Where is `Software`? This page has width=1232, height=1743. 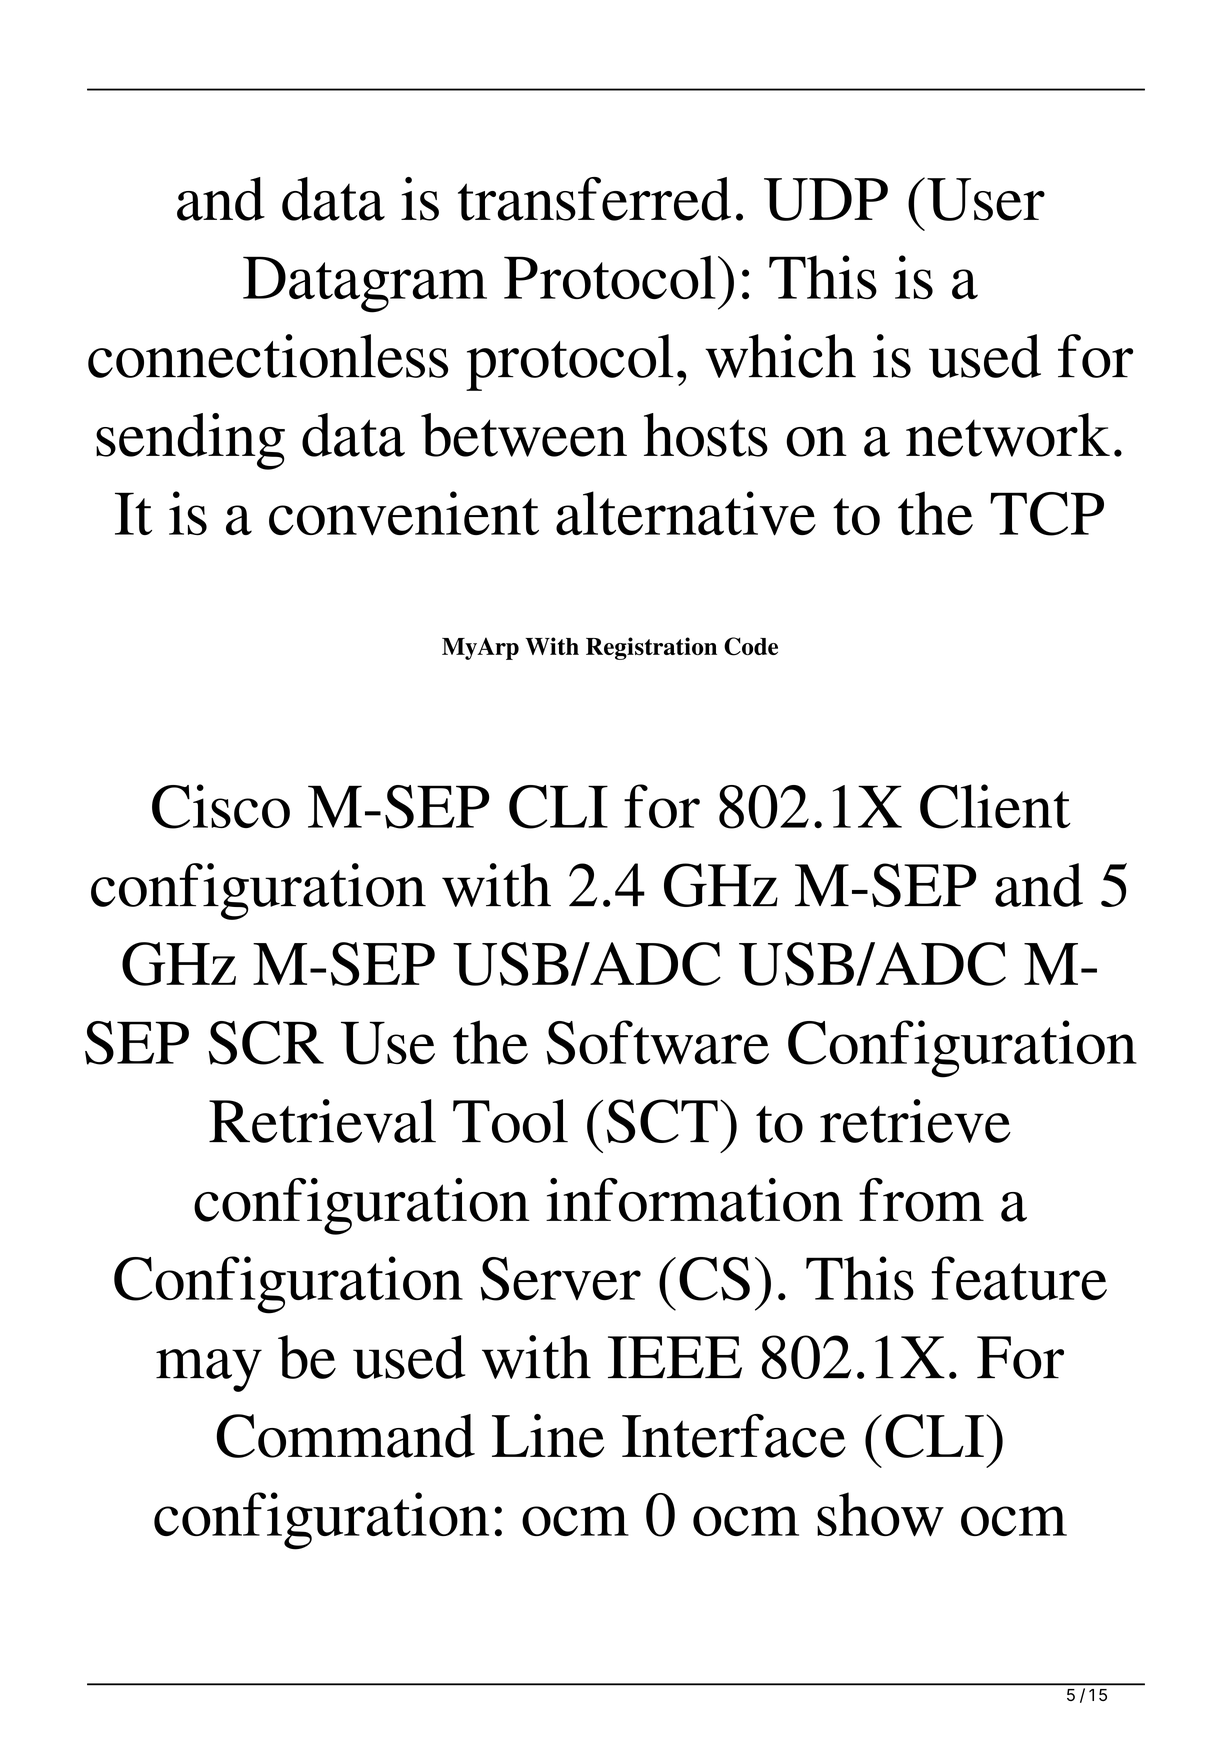 Software is located at coordinates (658, 1042).
